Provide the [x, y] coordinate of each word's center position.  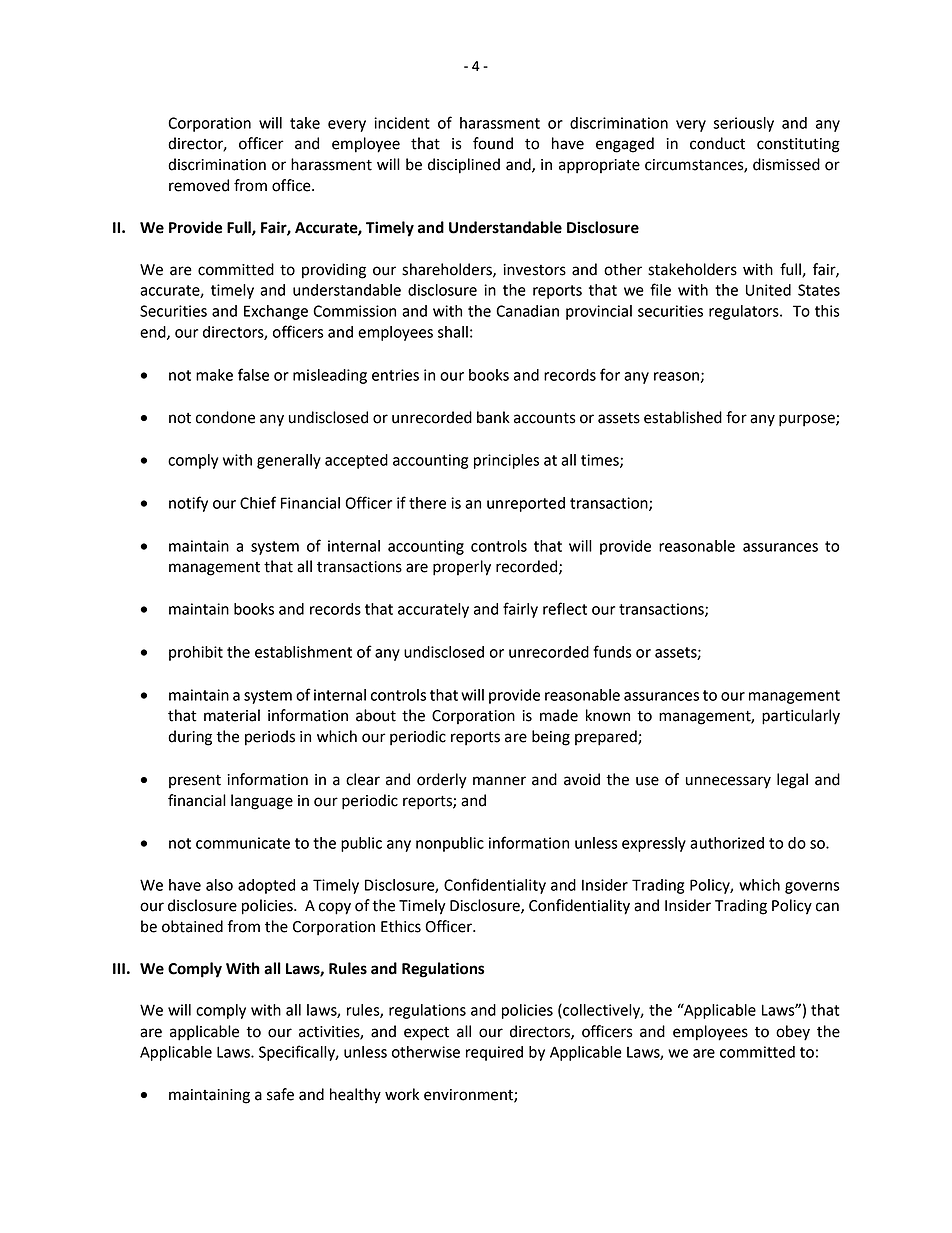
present [195, 781]
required [494, 1053]
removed [199, 185]
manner [499, 781]
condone [225, 417]
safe [280, 1094]
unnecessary [728, 782]
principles [506, 461]
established [683, 417]
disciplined [464, 166]
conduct [717, 143]
